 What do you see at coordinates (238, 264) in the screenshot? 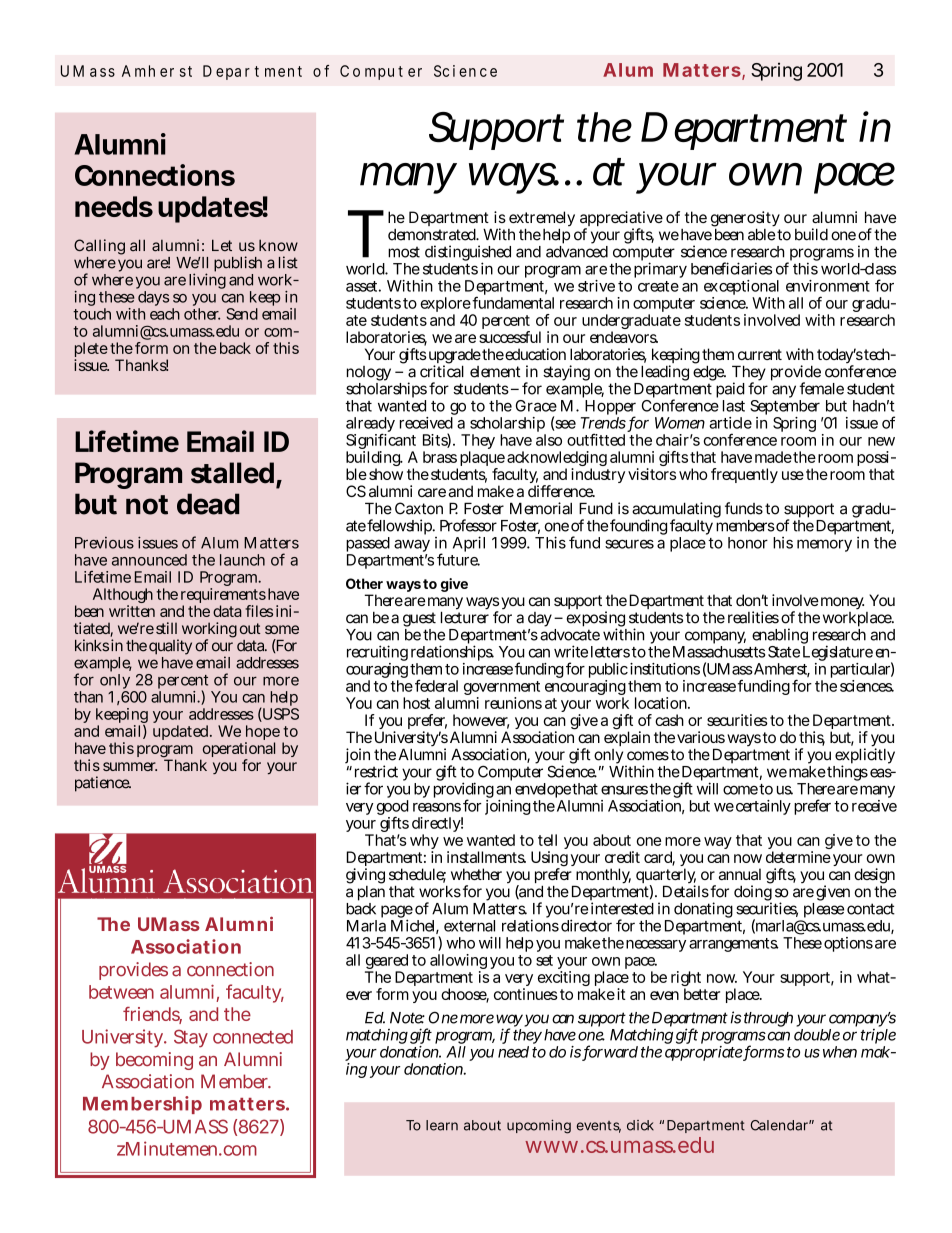
I see `publish` at bounding box center [238, 264].
